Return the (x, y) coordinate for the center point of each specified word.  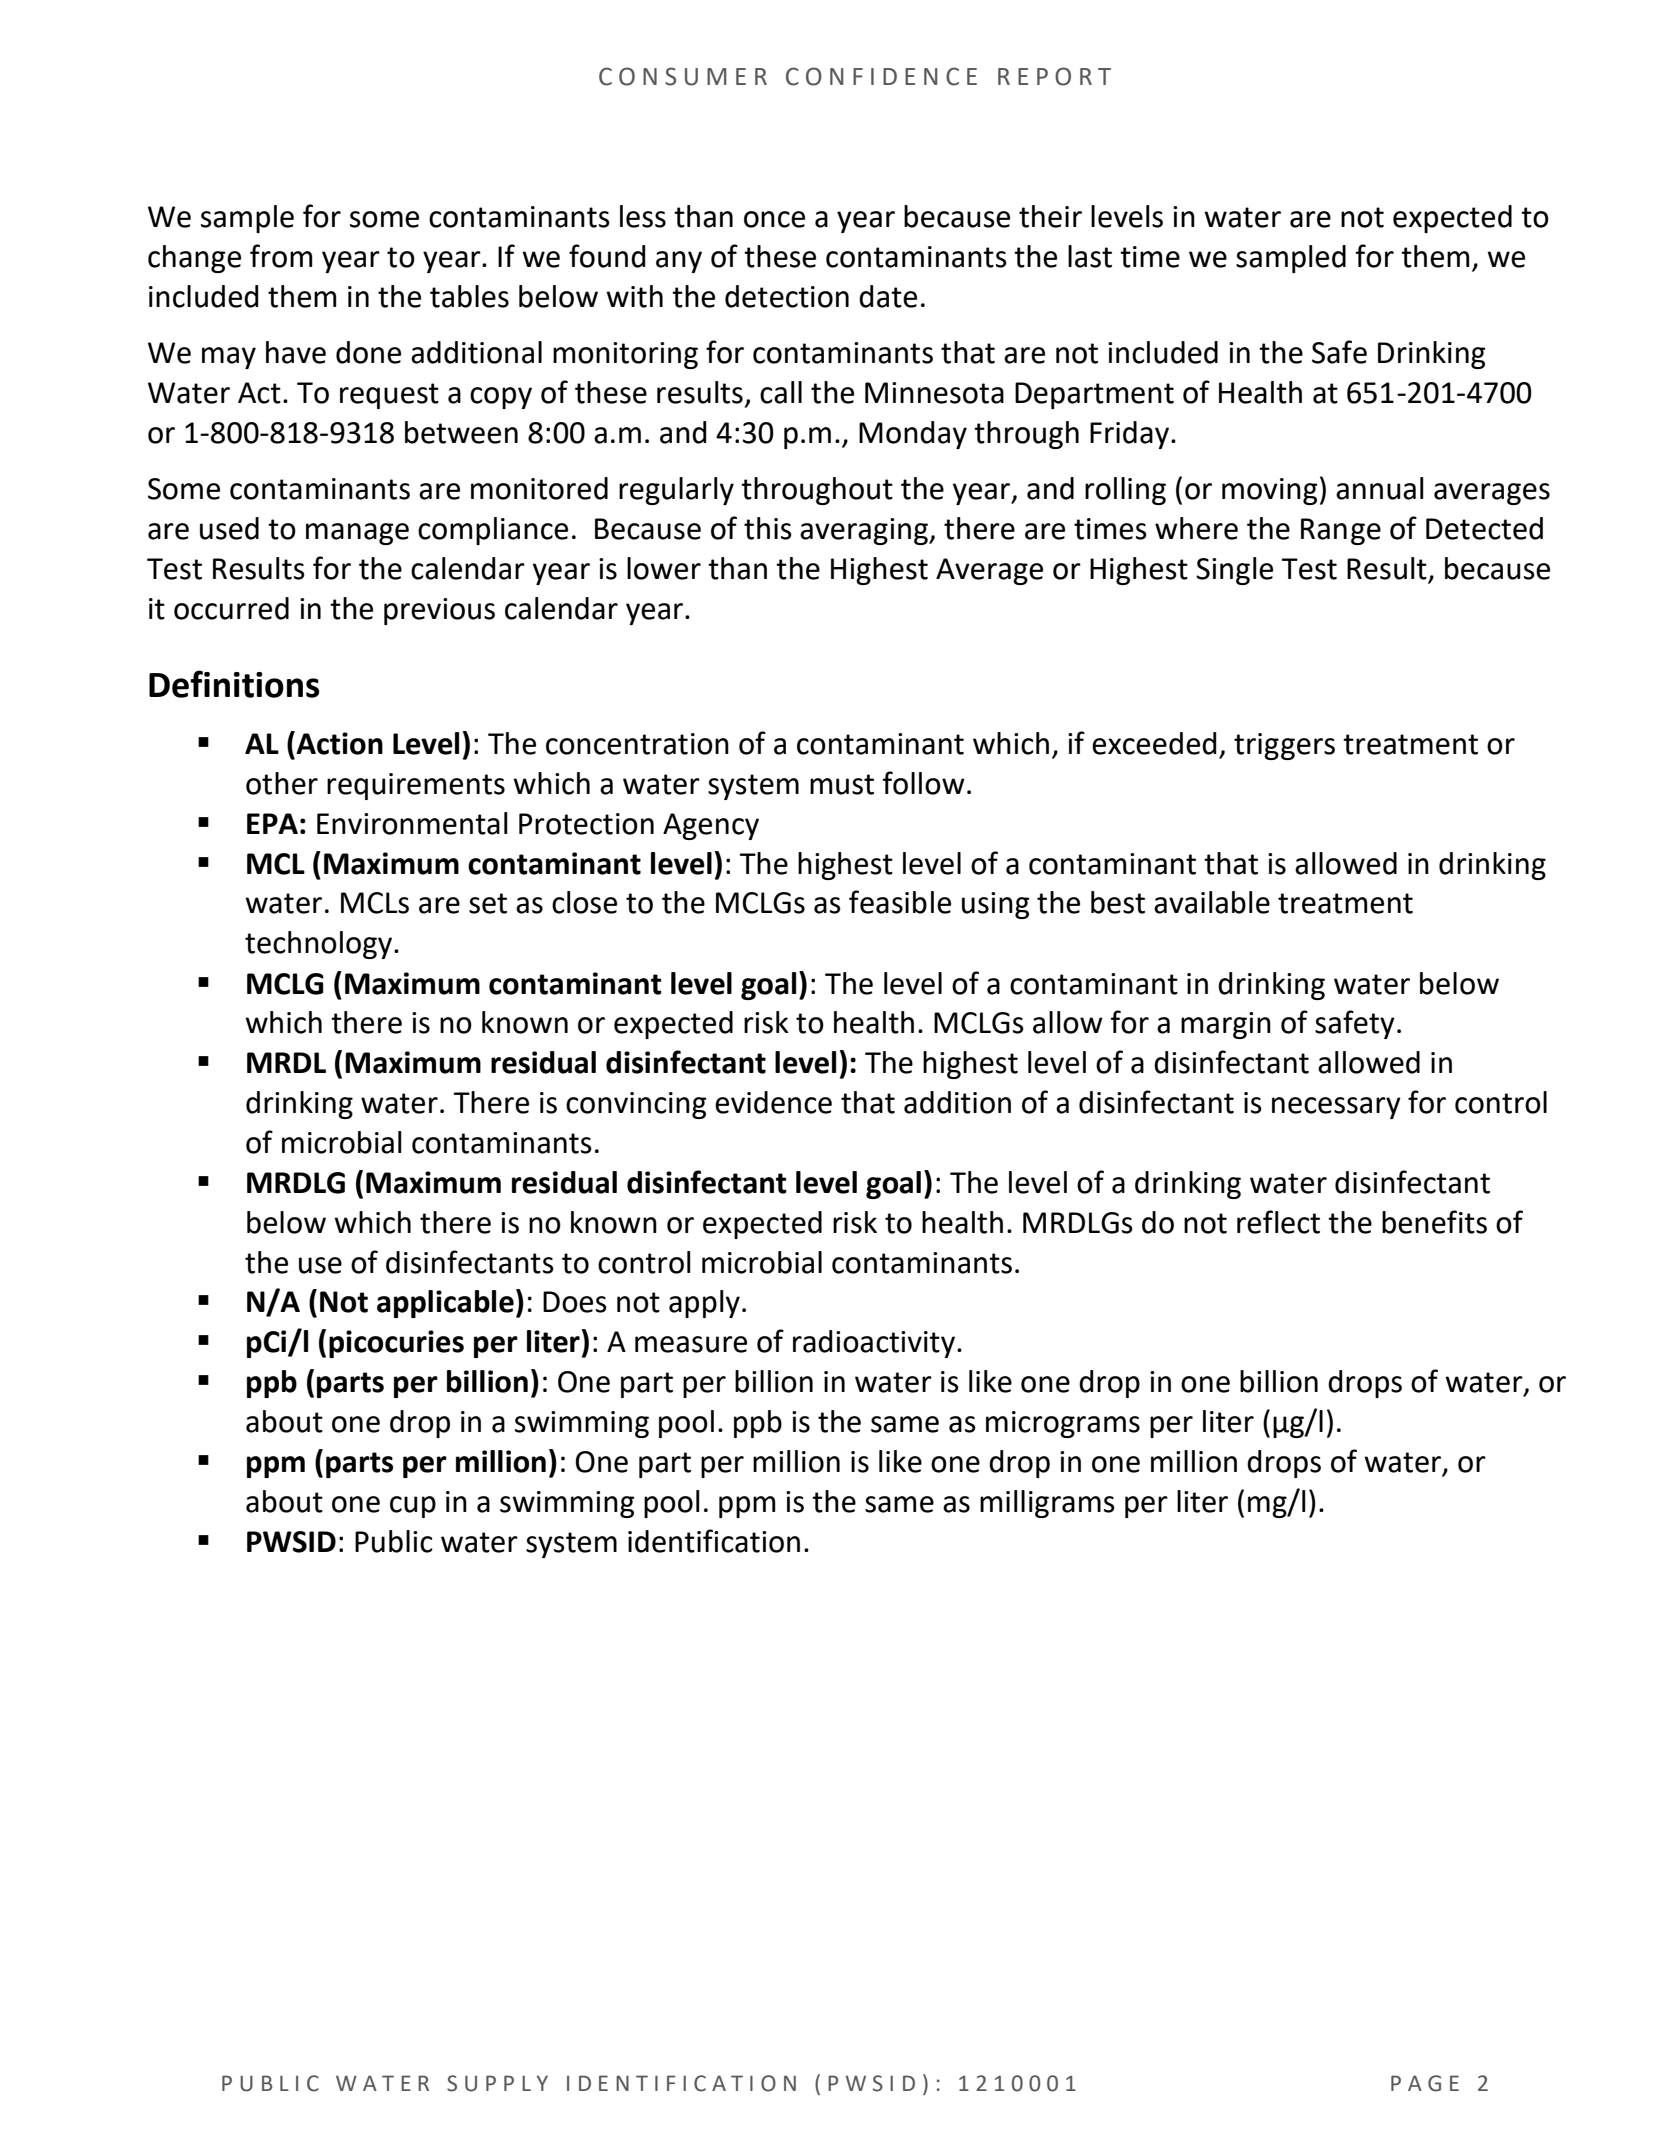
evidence (773, 1102)
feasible (900, 902)
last (1090, 256)
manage (357, 534)
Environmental (412, 823)
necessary (1336, 1108)
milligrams (1047, 1504)
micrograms (1063, 1424)
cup (413, 1507)
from (281, 256)
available (1212, 902)
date (888, 296)
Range (1341, 531)
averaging (865, 531)
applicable (445, 1304)
